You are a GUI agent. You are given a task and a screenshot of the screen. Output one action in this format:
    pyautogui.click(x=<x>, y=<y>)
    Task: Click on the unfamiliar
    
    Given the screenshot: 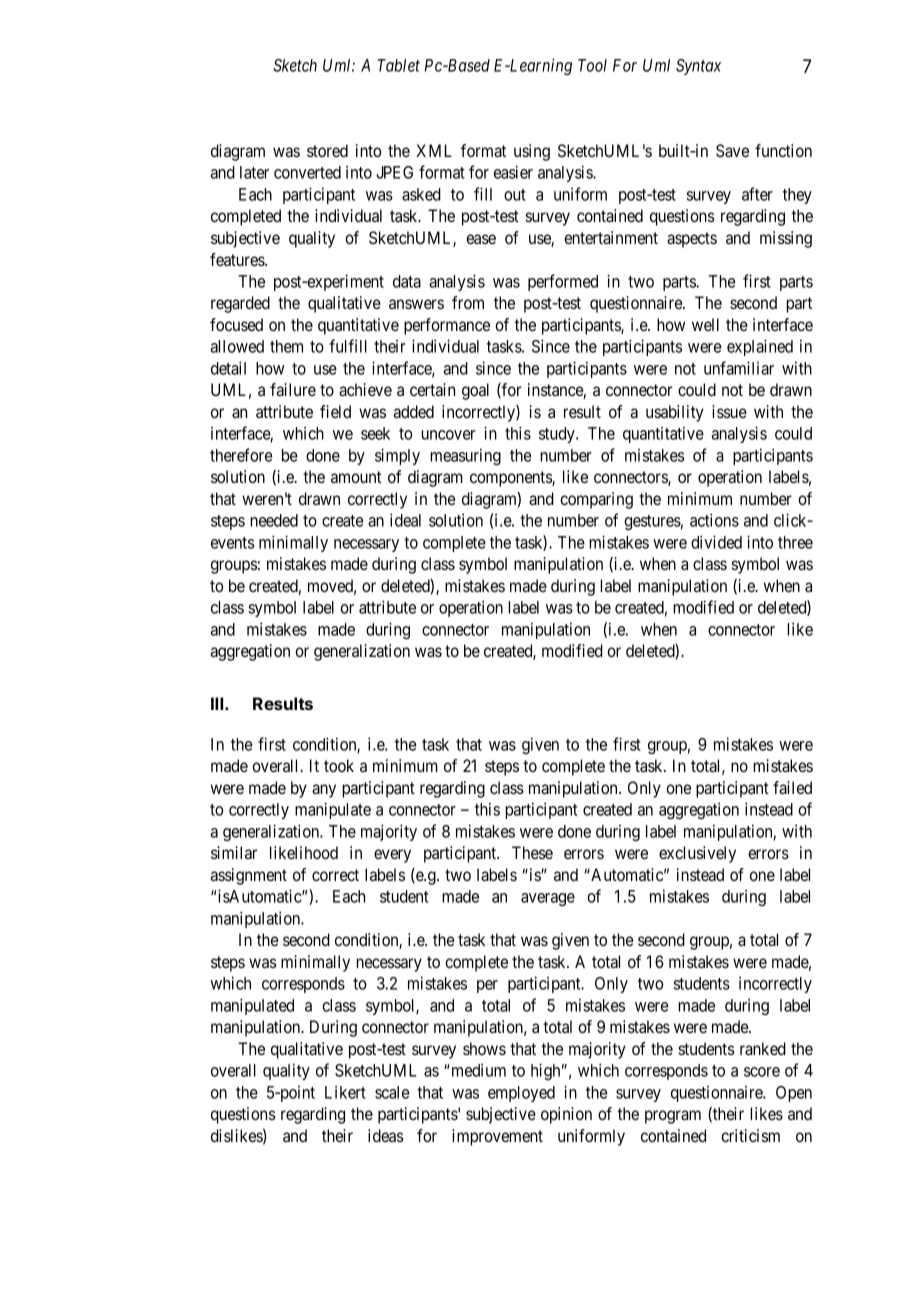 What is the action you would take?
    pyautogui.click(x=739, y=368)
